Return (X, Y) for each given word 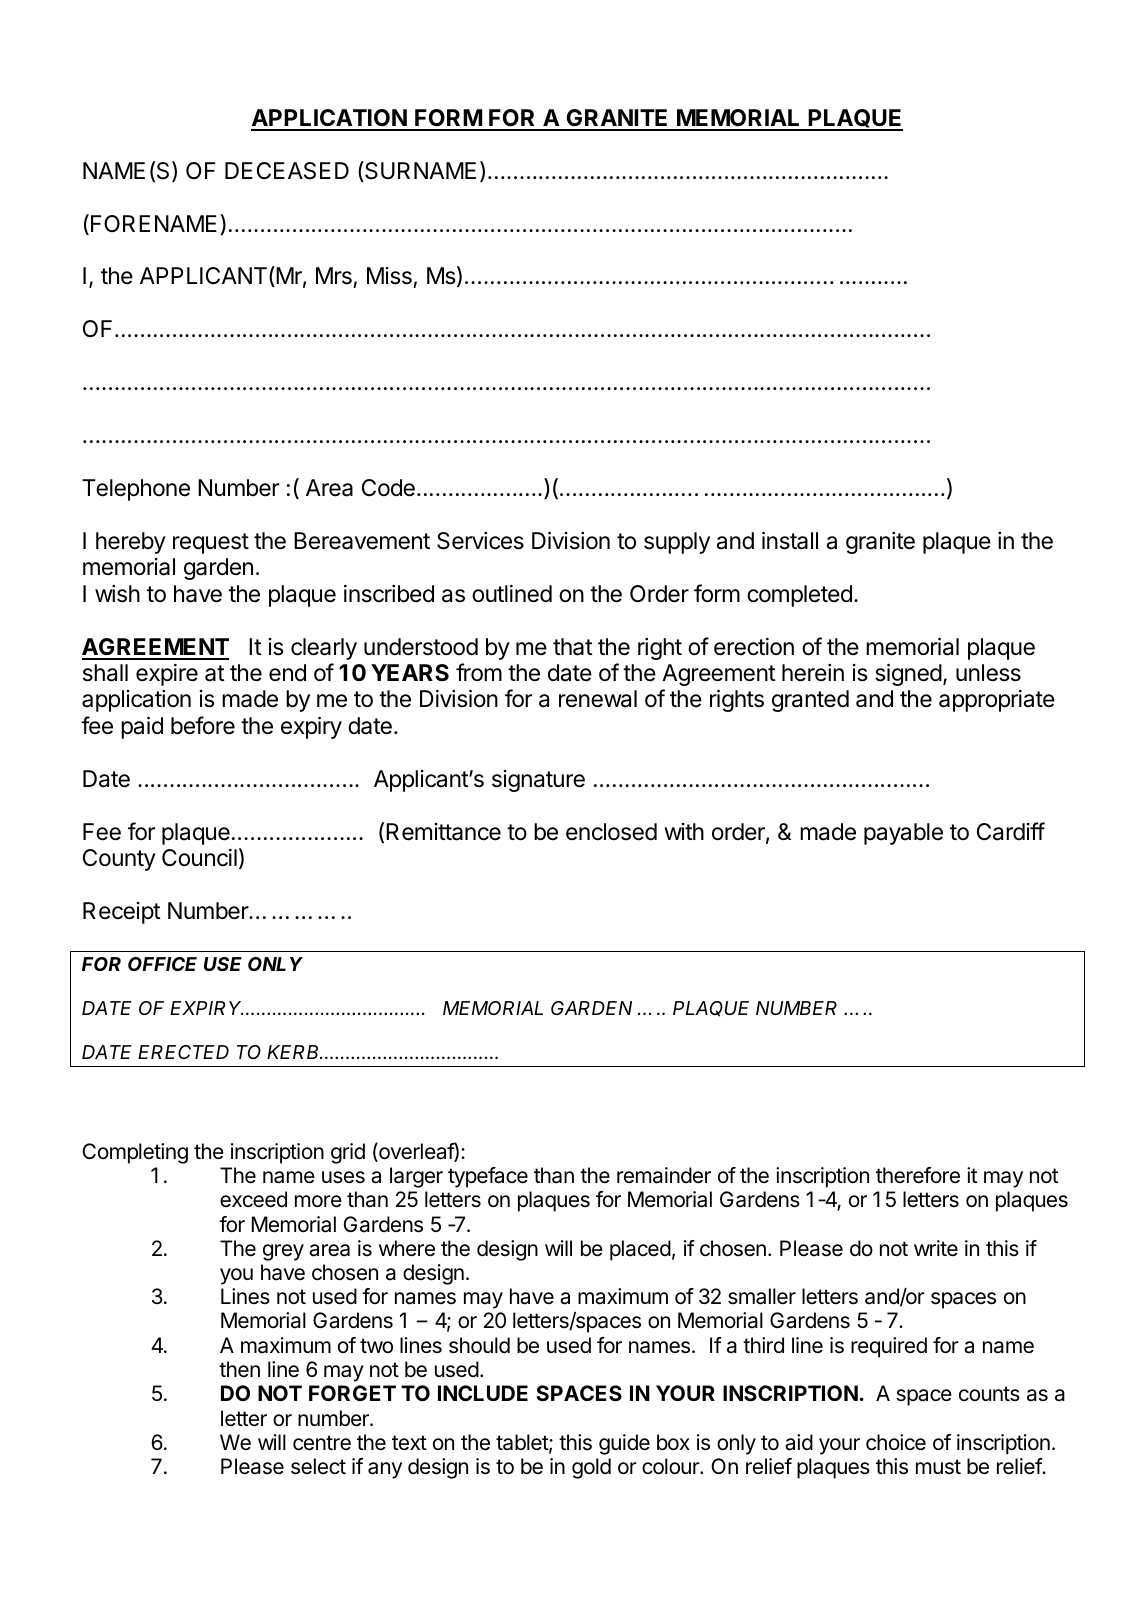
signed (908, 675)
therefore (918, 1175)
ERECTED (183, 1052)
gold (591, 1468)
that (573, 647)
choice (896, 1442)
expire (167, 675)
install (790, 541)
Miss (390, 277)
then (239, 1369)
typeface (488, 1177)
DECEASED (287, 171)
